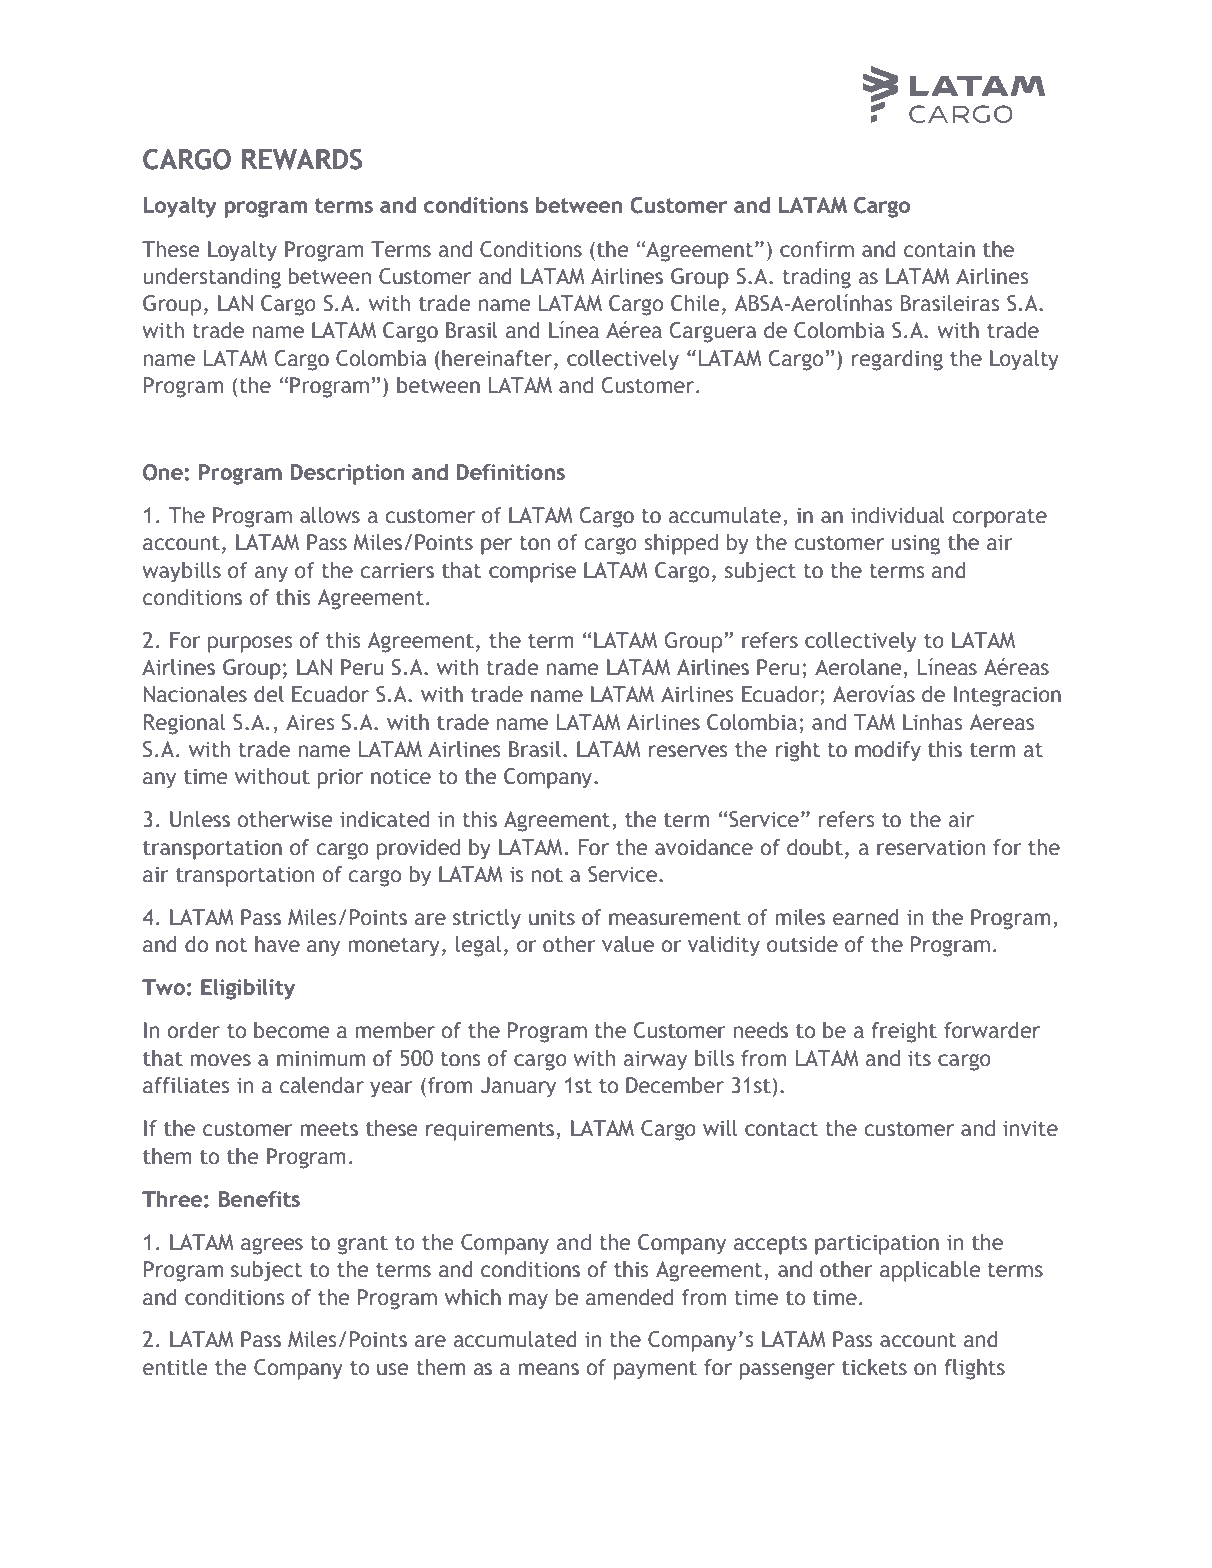  Describe the element at coordinates (175, 1367) in the screenshot. I see `entitle` at that location.
